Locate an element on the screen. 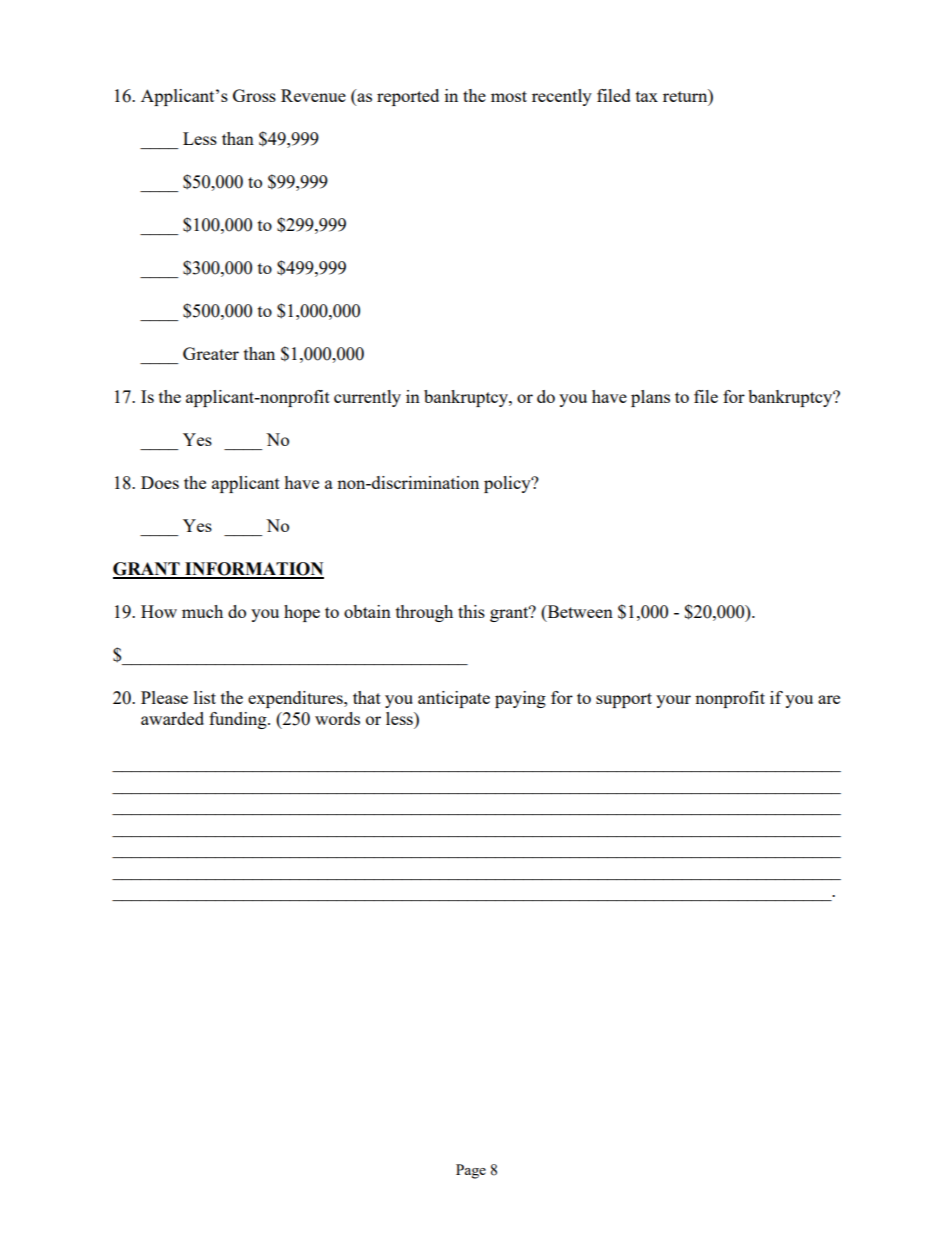 This screenshot has width=952, height=1233. this is located at coordinates (471, 611).
